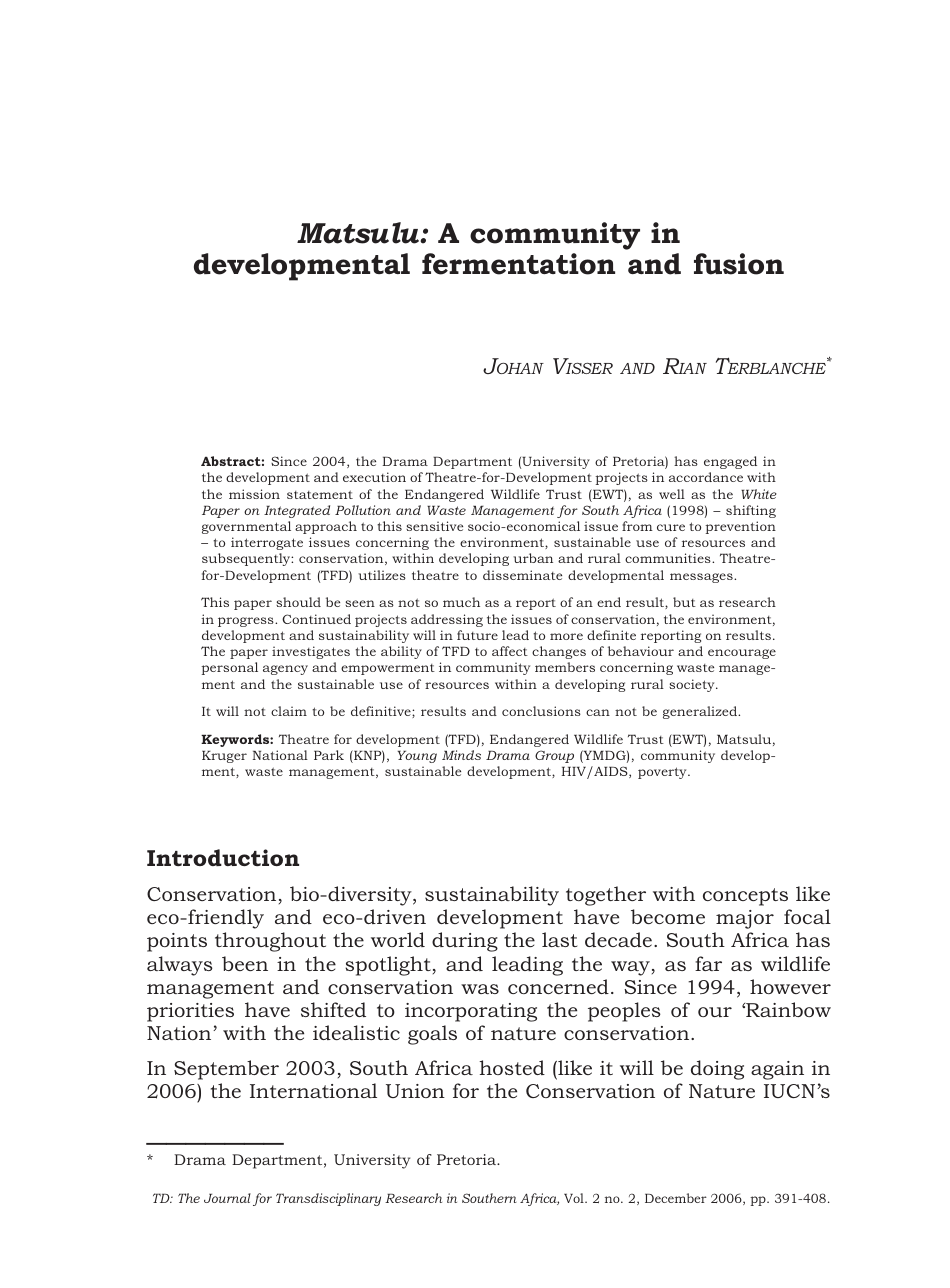 This image has height=1288, width=950. What do you see at coordinates (227, 1198) in the image?
I see `Journal` at bounding box center [227, 1198].
